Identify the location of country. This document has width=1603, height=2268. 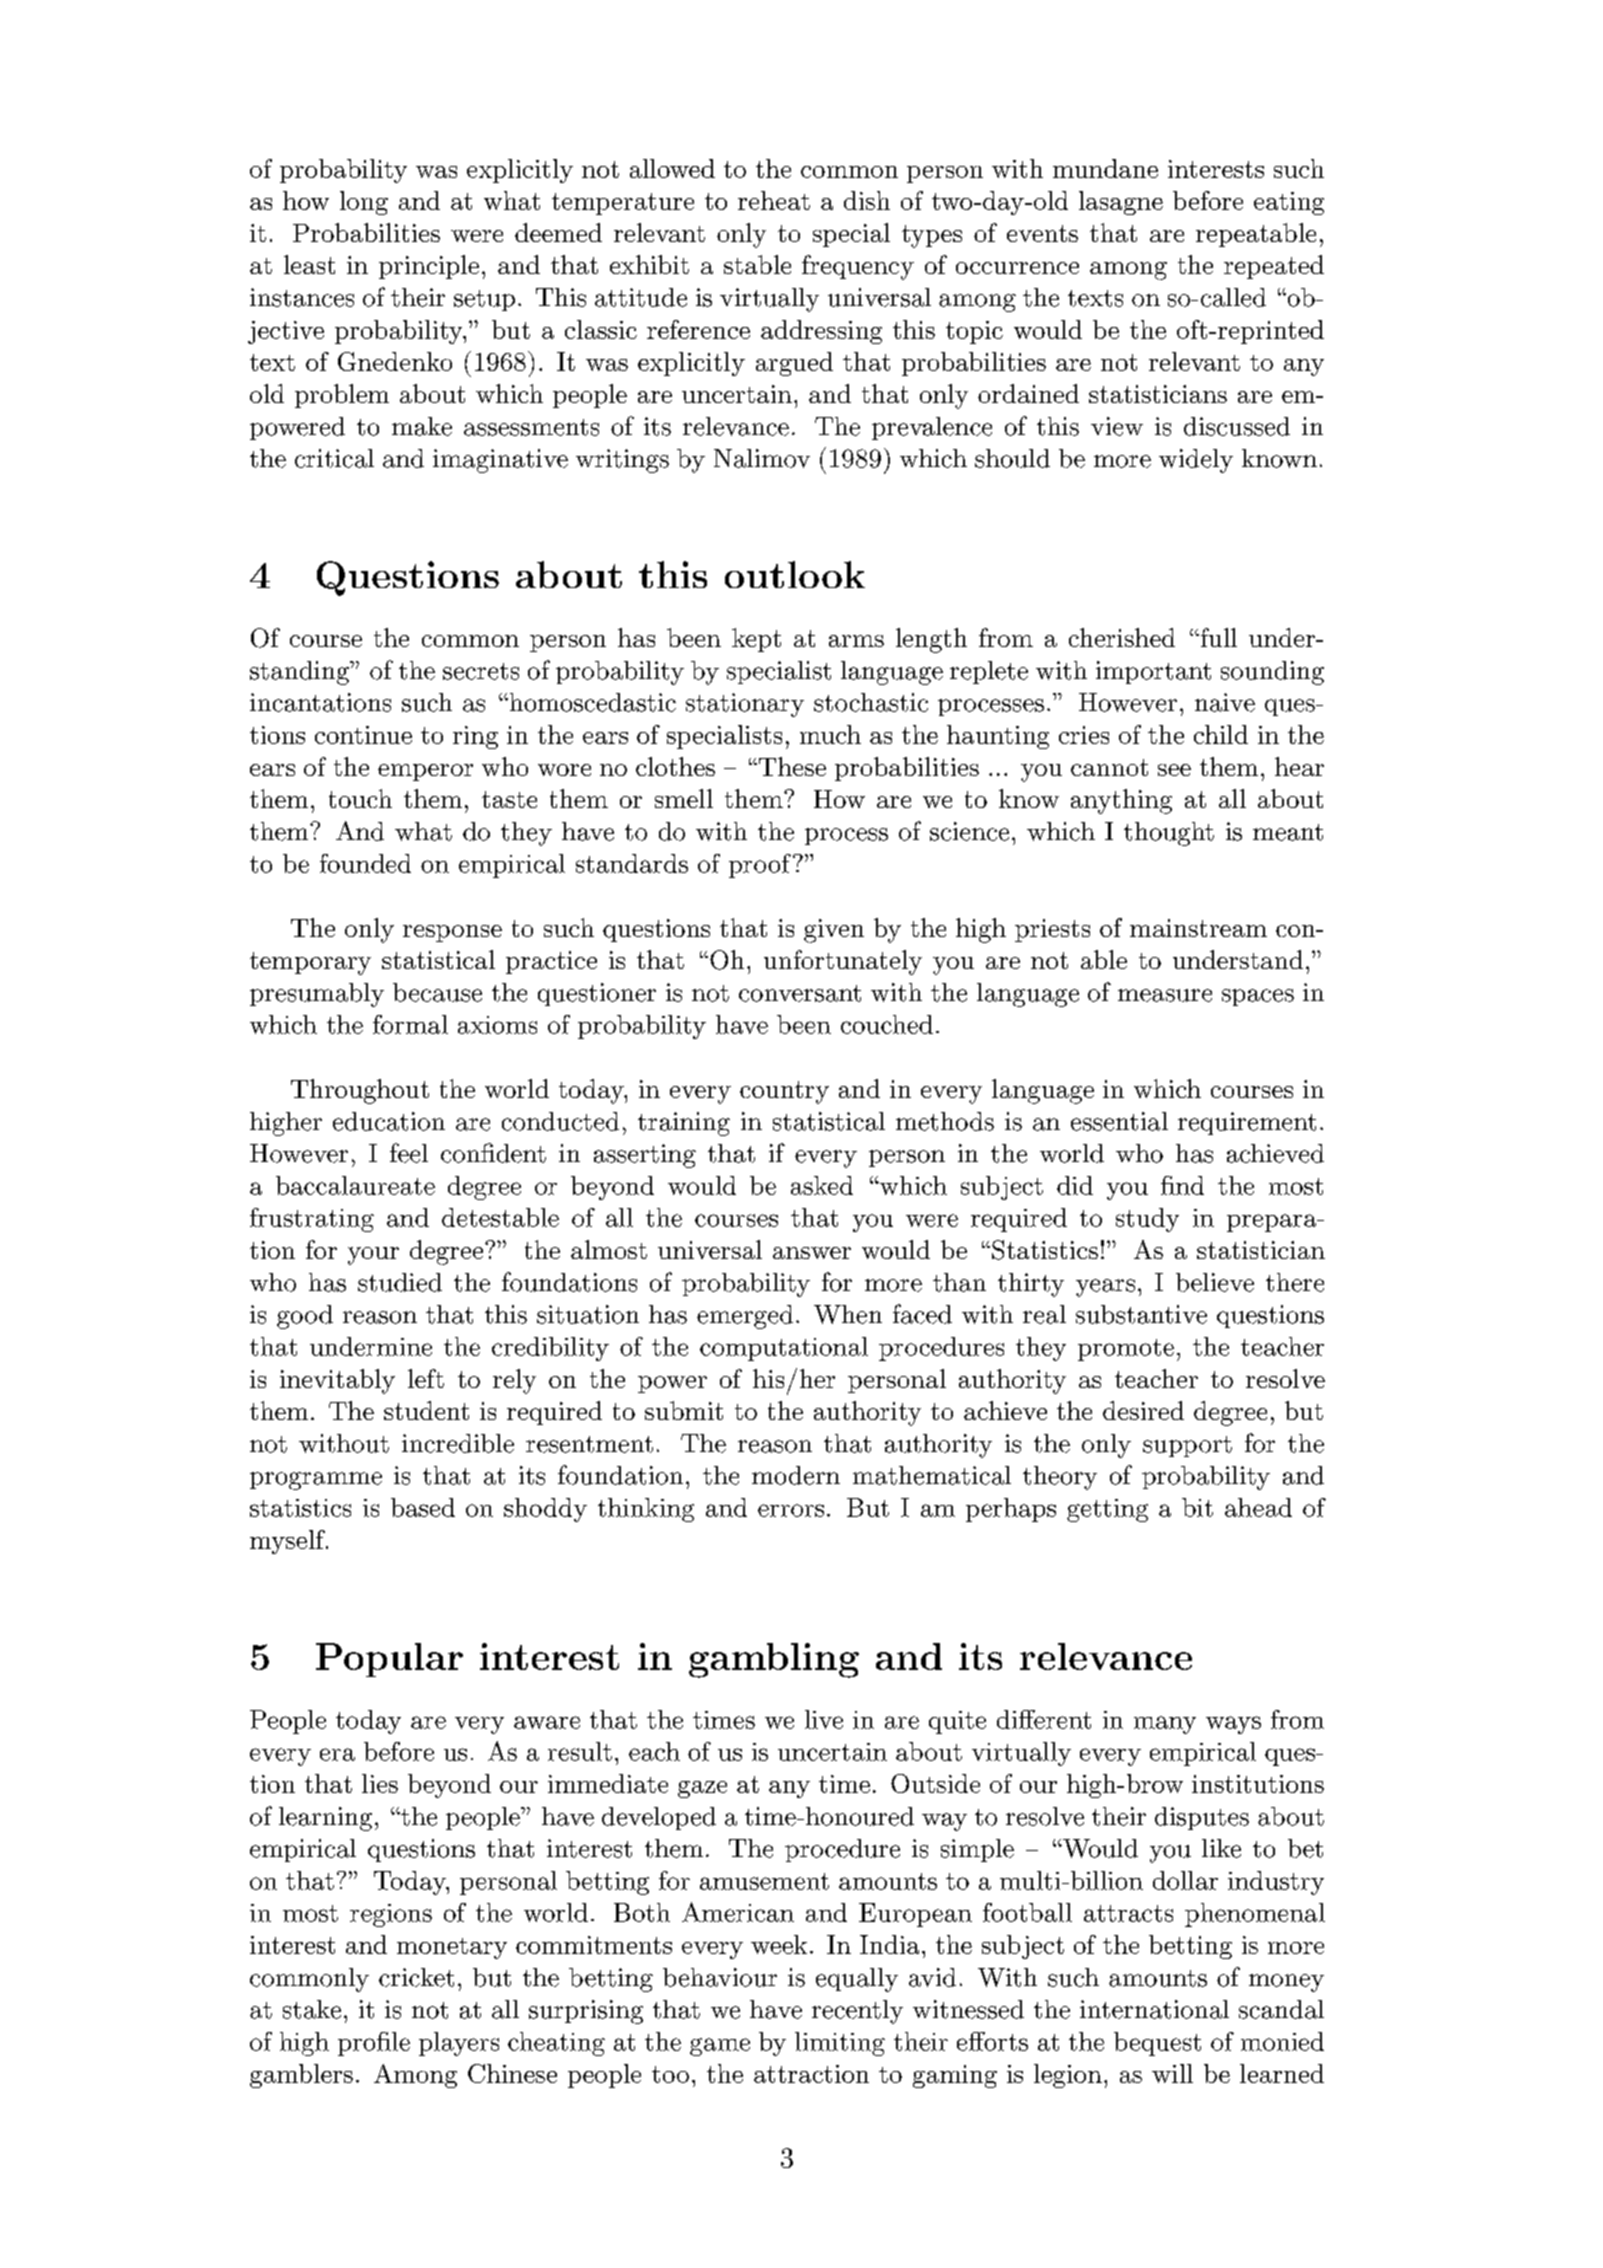
(784, 1092).
